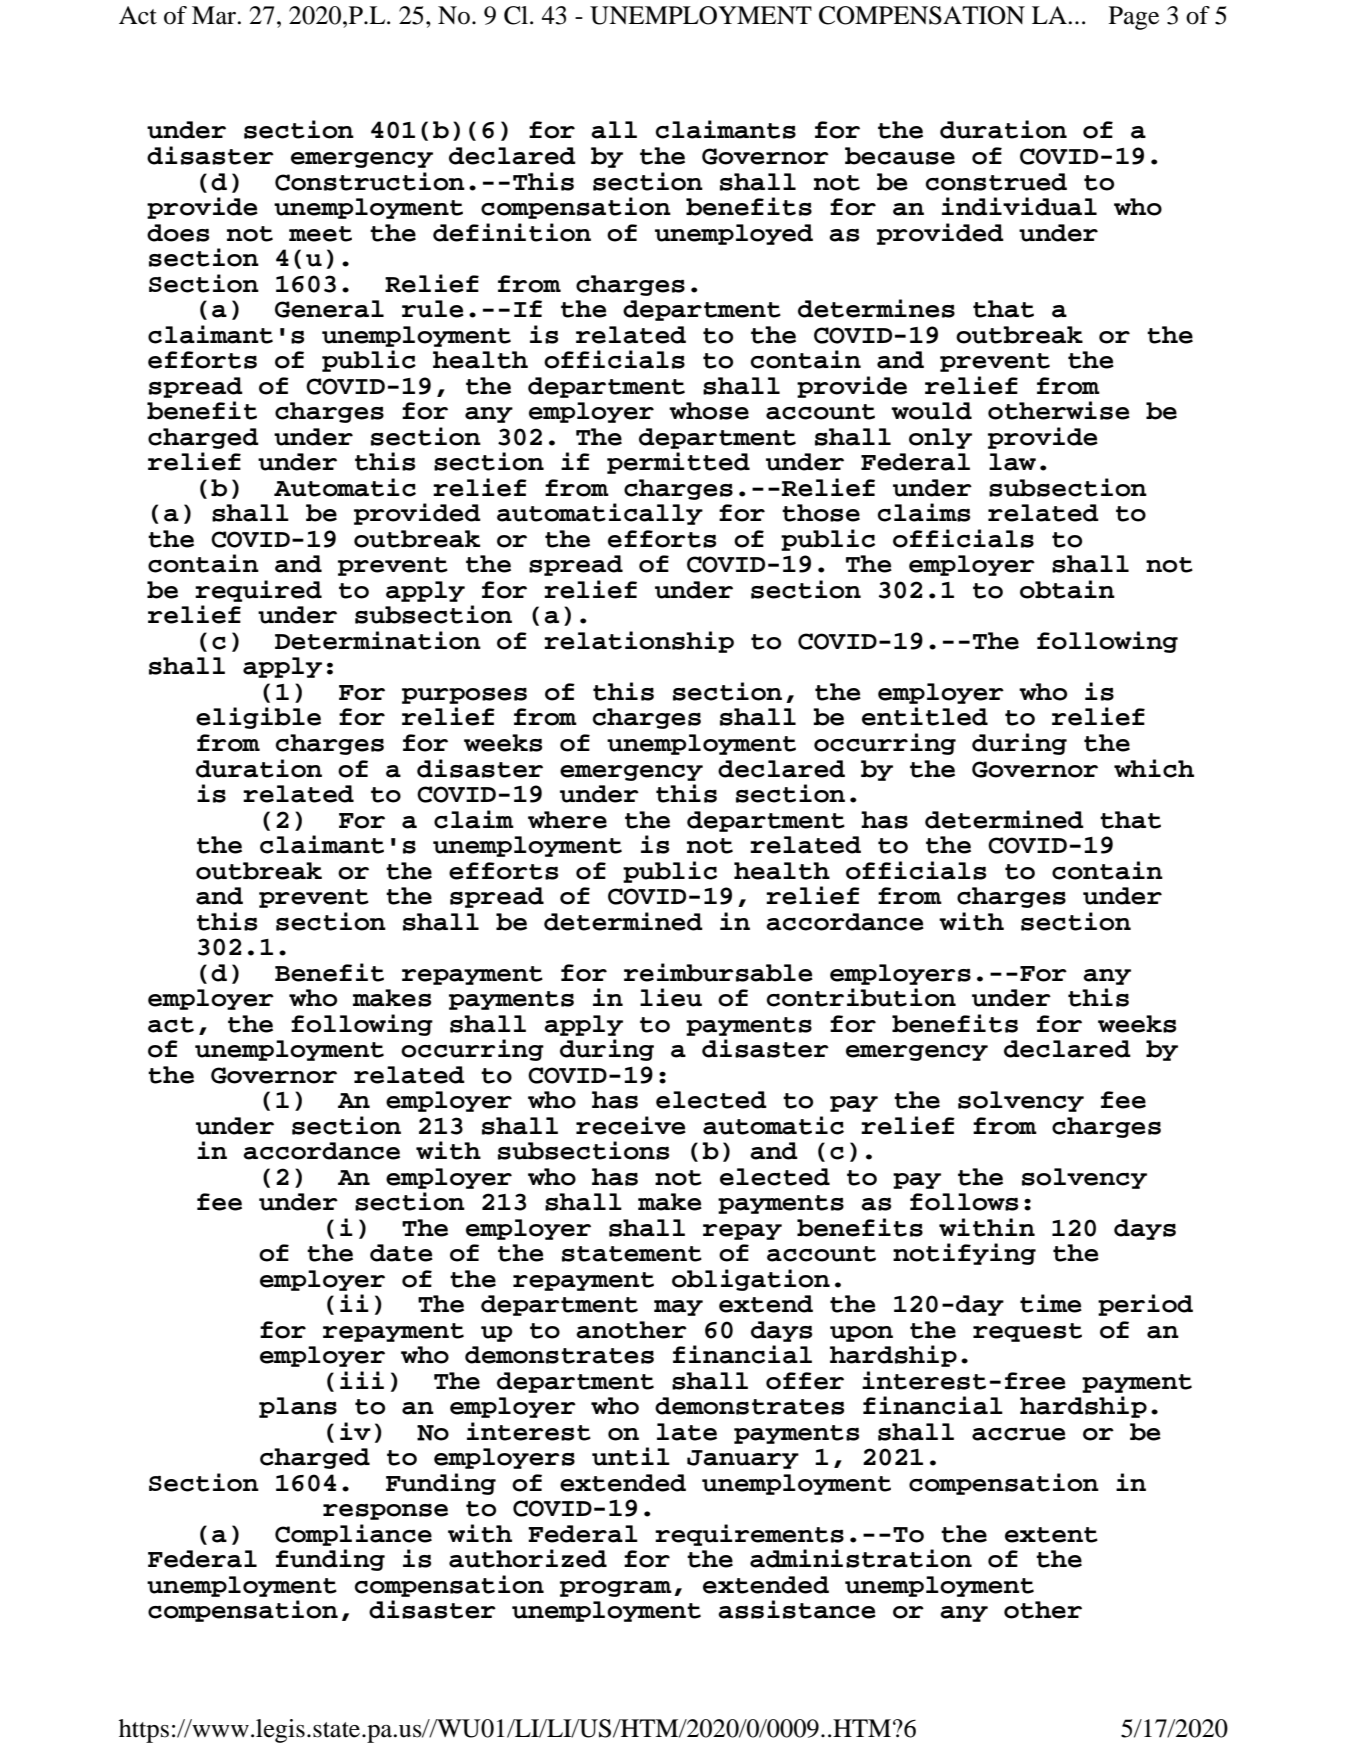 The width and height of the screenshot is (1347, 1744). Describe the element at coordinates (215, 15) in the screenshot. I see `Mar` at that location.
